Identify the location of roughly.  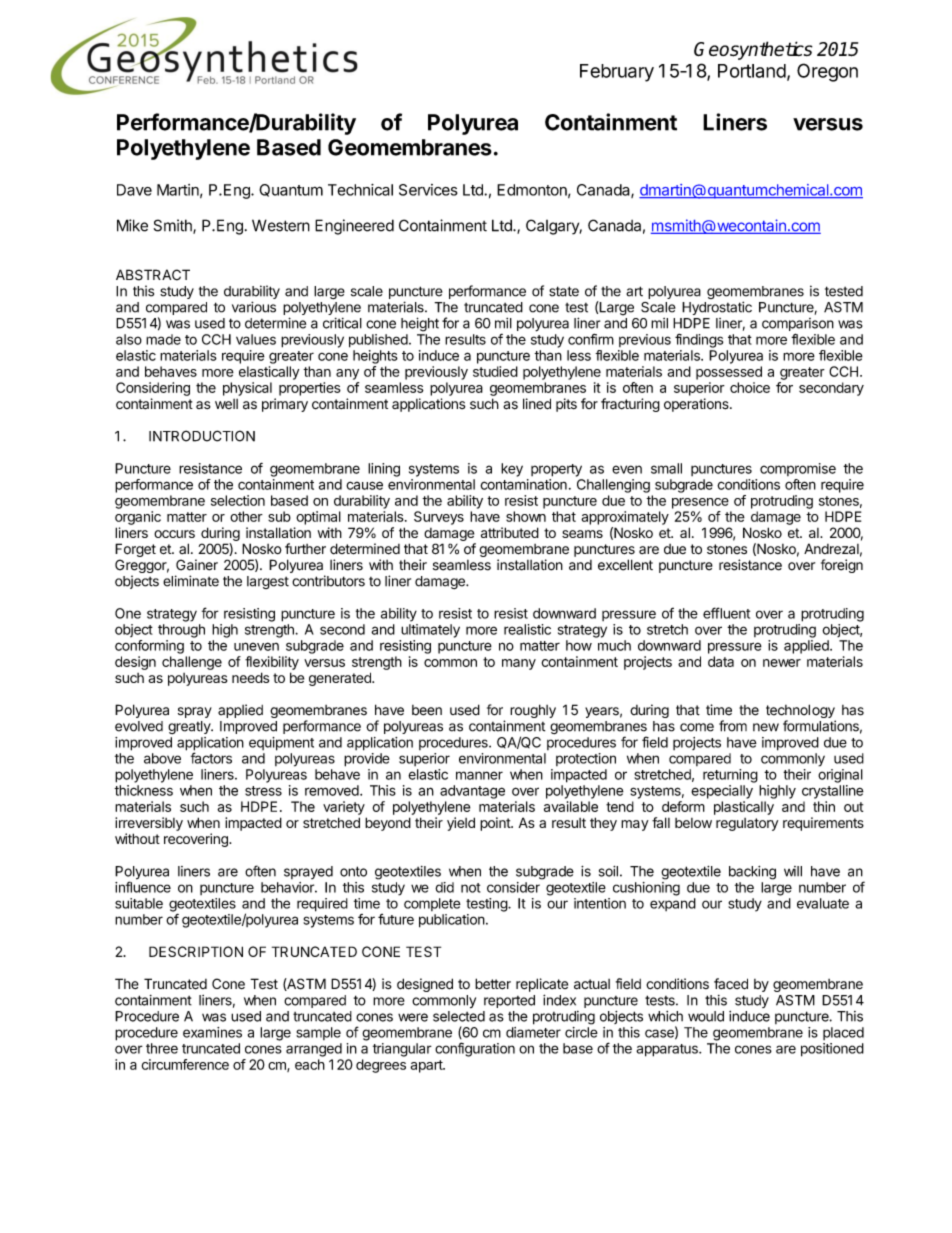
(533, 711).
